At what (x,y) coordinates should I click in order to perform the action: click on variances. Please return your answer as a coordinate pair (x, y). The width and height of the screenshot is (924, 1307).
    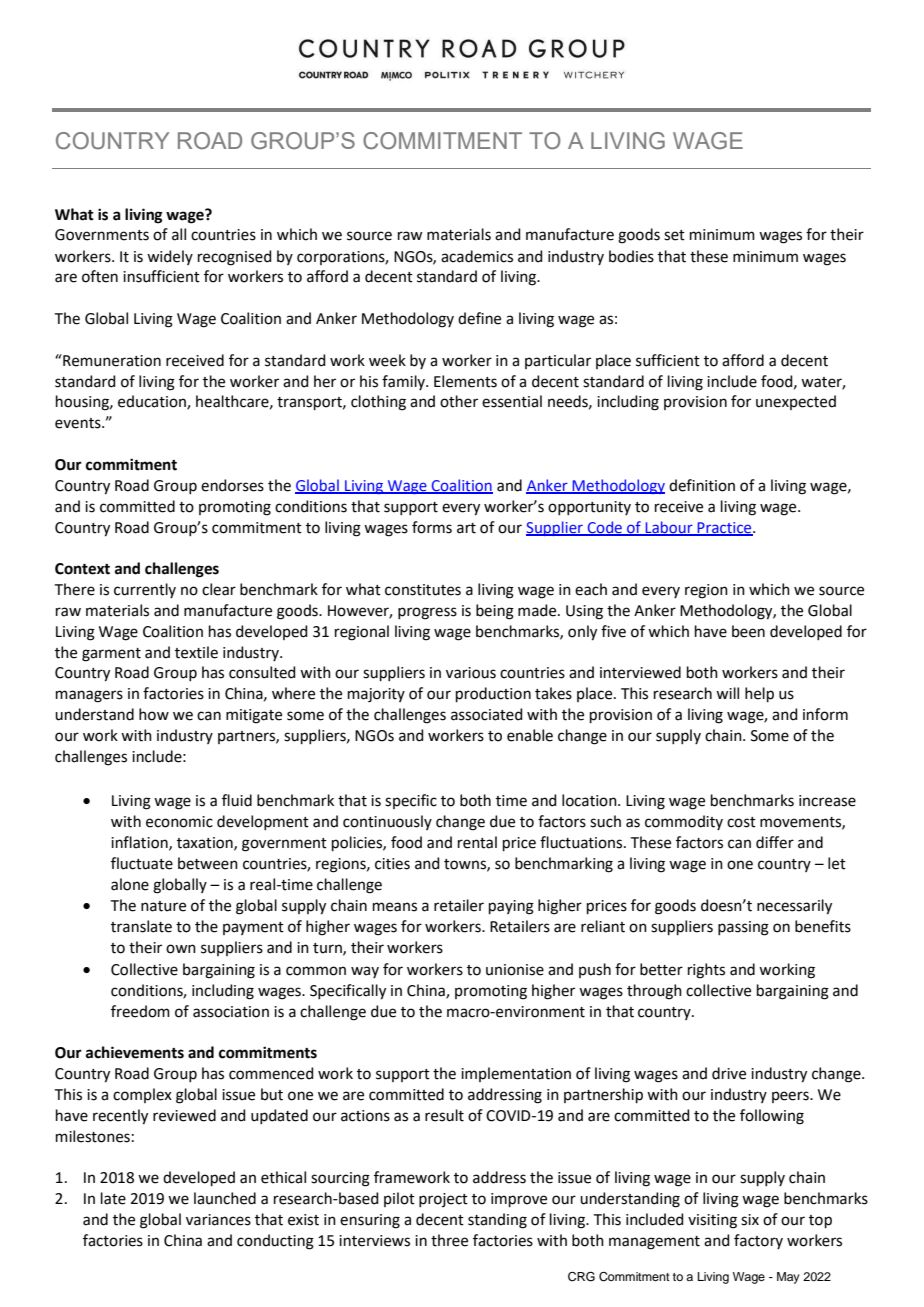
    Looking at the image, I should click on (218, 1220).
